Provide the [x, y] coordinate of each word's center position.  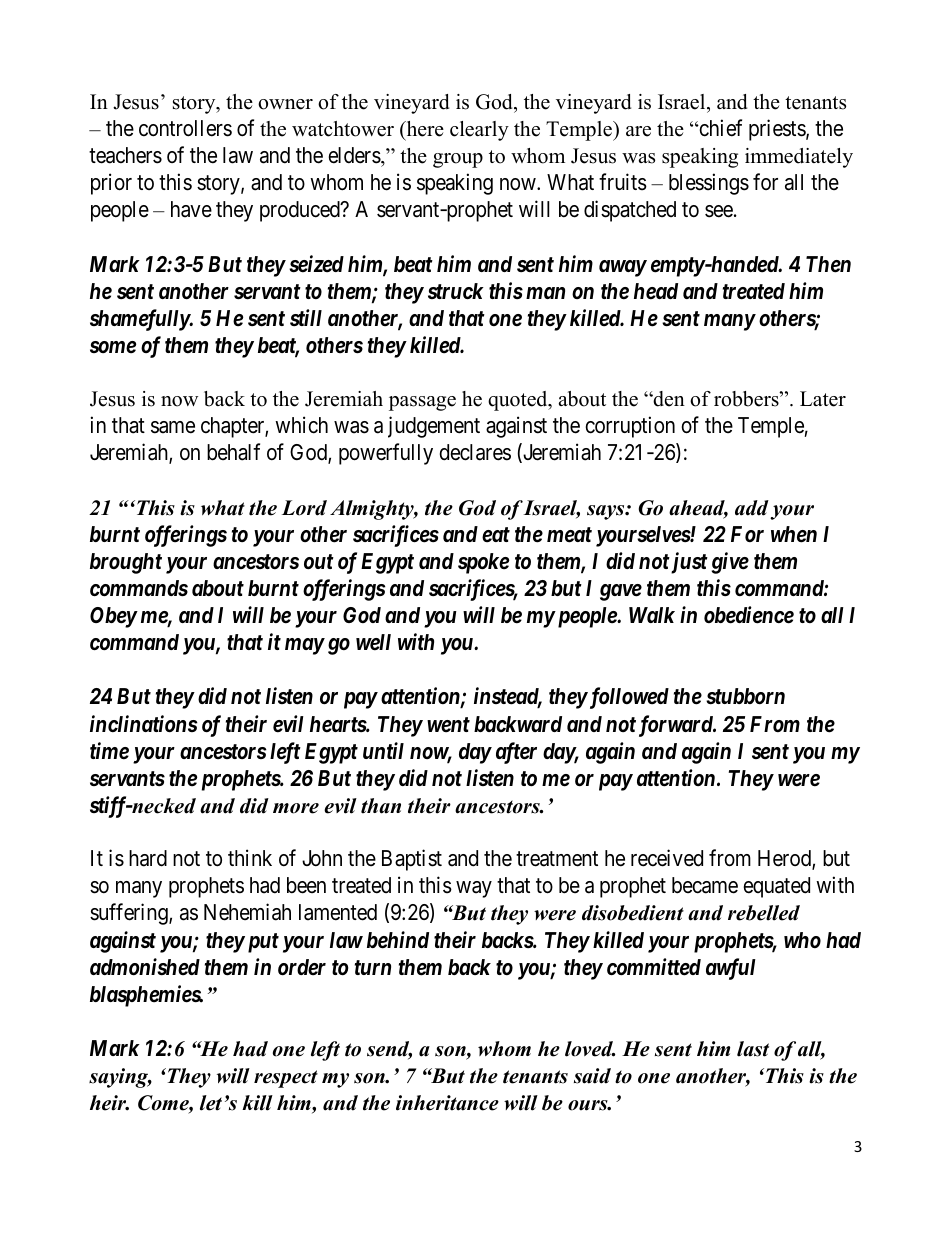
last [753, 1049]
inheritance [447, 1103]
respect [286, 1079]
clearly [479, 131]
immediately [799, 158]
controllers [185, 128]
